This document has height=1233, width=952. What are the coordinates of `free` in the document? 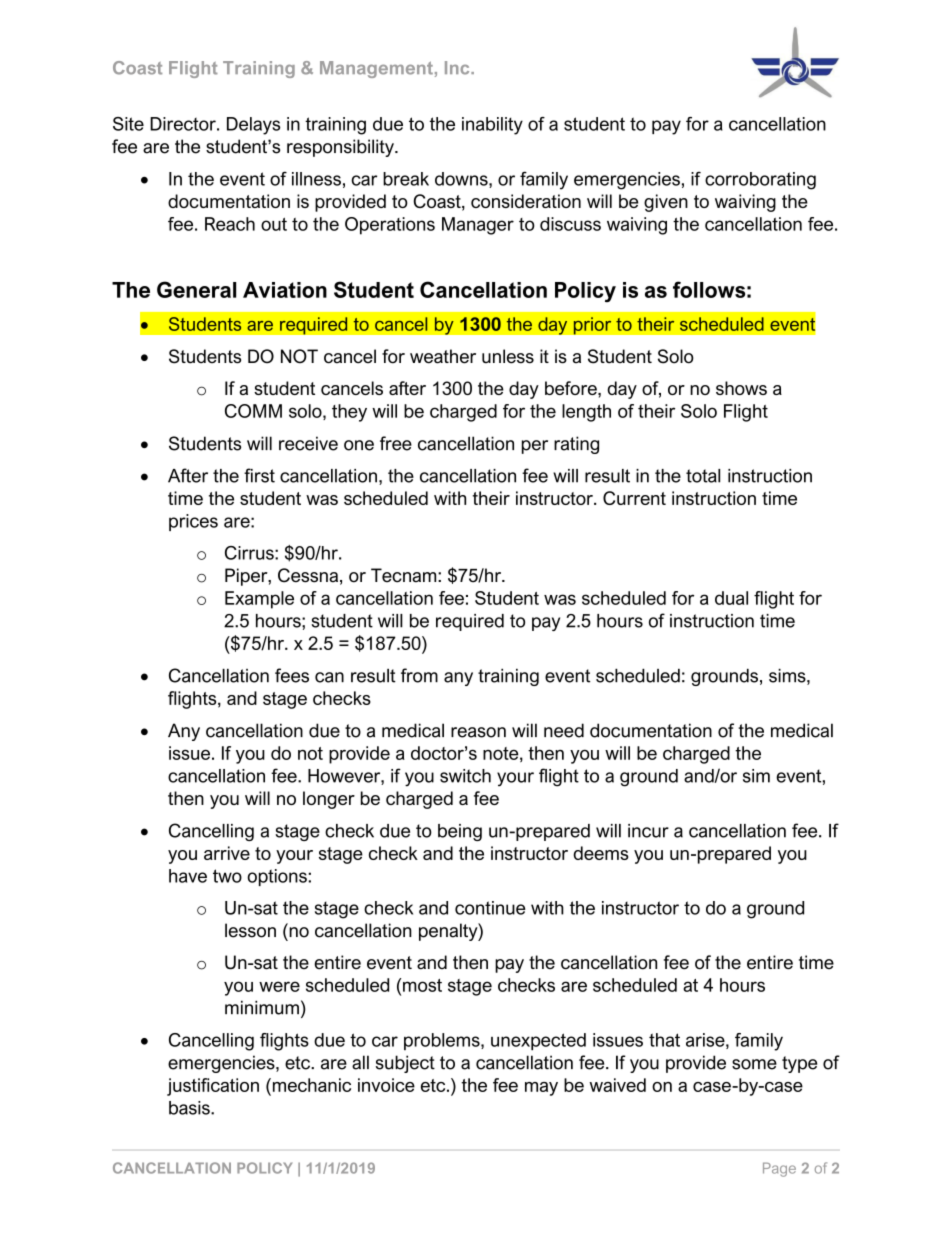 It's located at (396, 443).
